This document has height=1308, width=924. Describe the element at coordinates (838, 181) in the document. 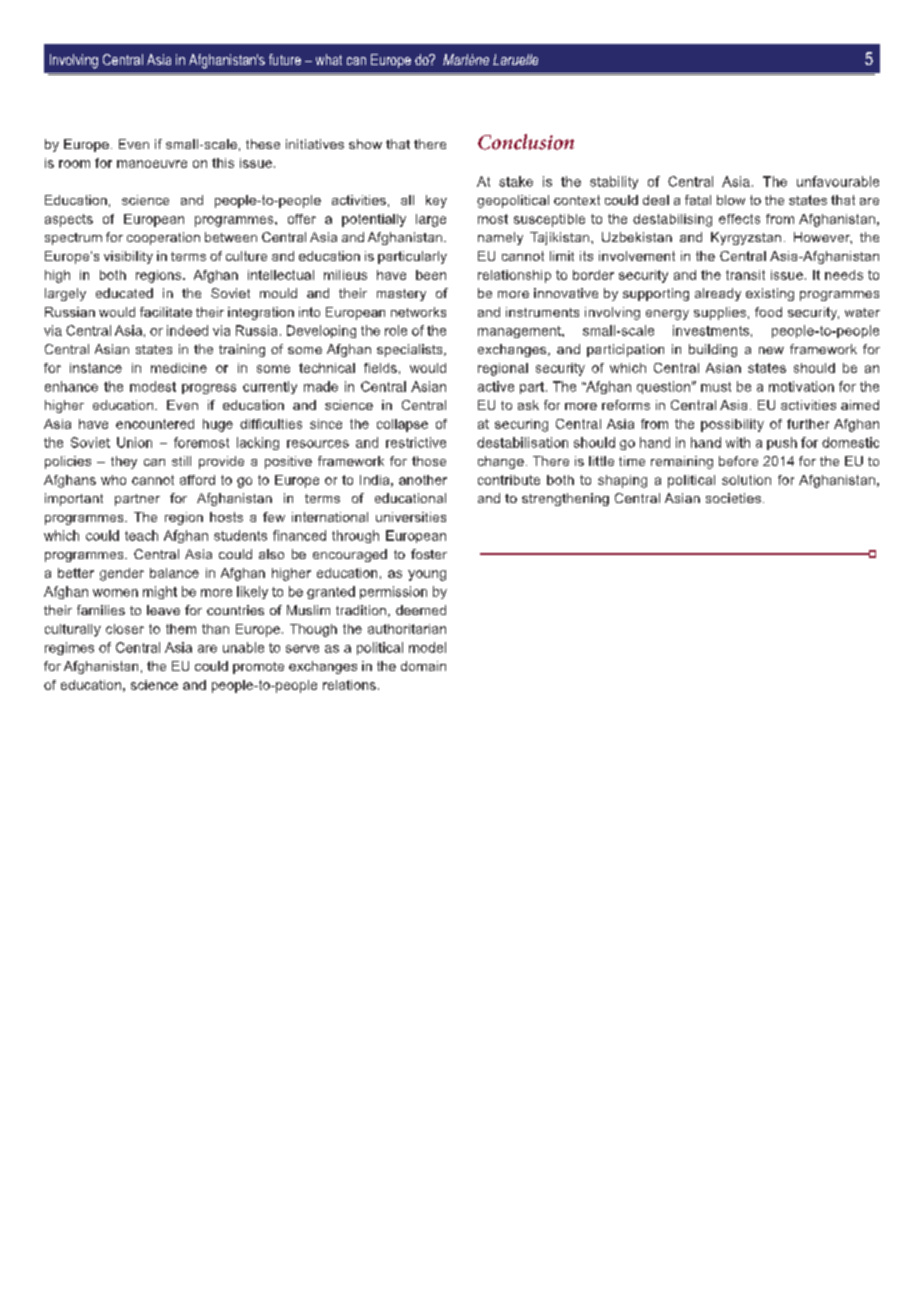

I see `unfavourable` at that location.
